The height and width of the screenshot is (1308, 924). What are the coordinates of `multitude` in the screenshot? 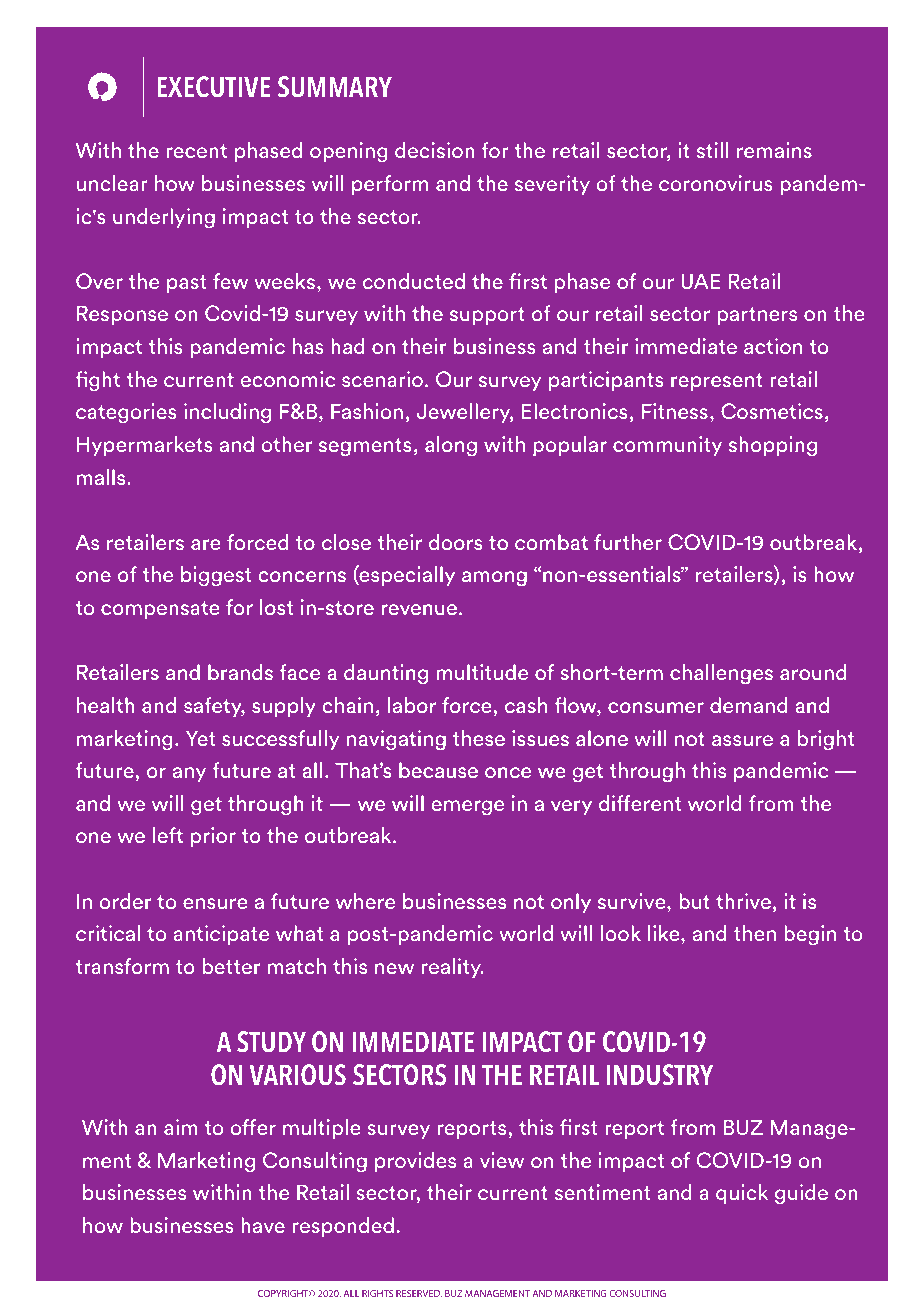 It's located at (482, 672).
